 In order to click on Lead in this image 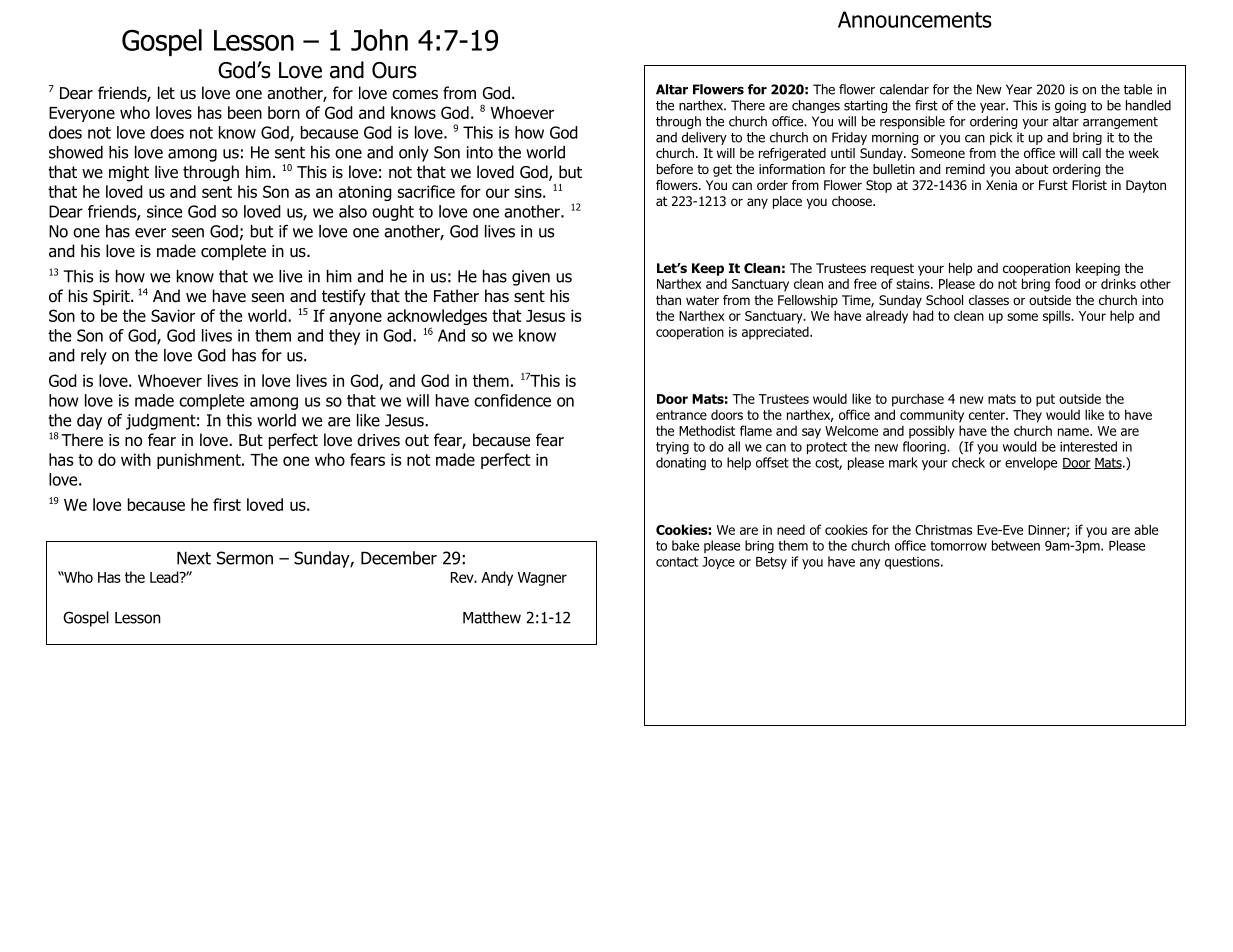, I will do `click(165, 577)`.
